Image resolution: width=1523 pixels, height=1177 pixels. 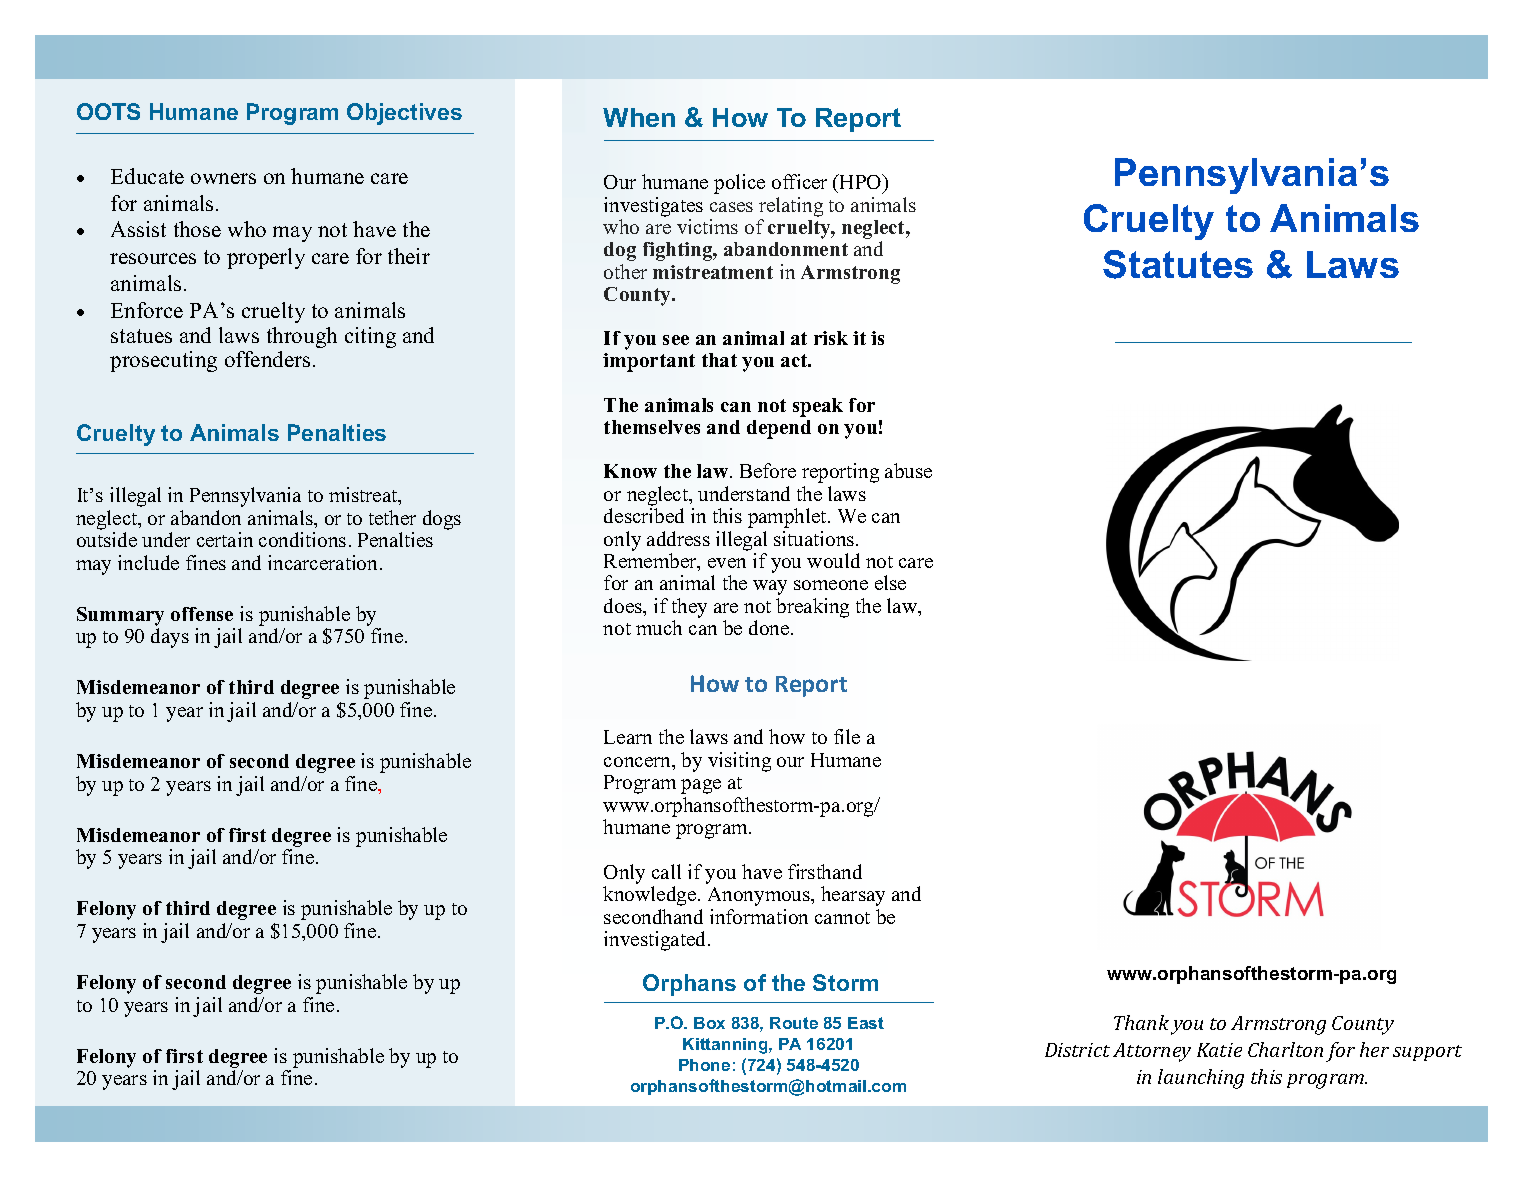 What do you see at coordinates (908, 470) in the screenshot?
I see `abuse` at bounding box center [908, 470].
